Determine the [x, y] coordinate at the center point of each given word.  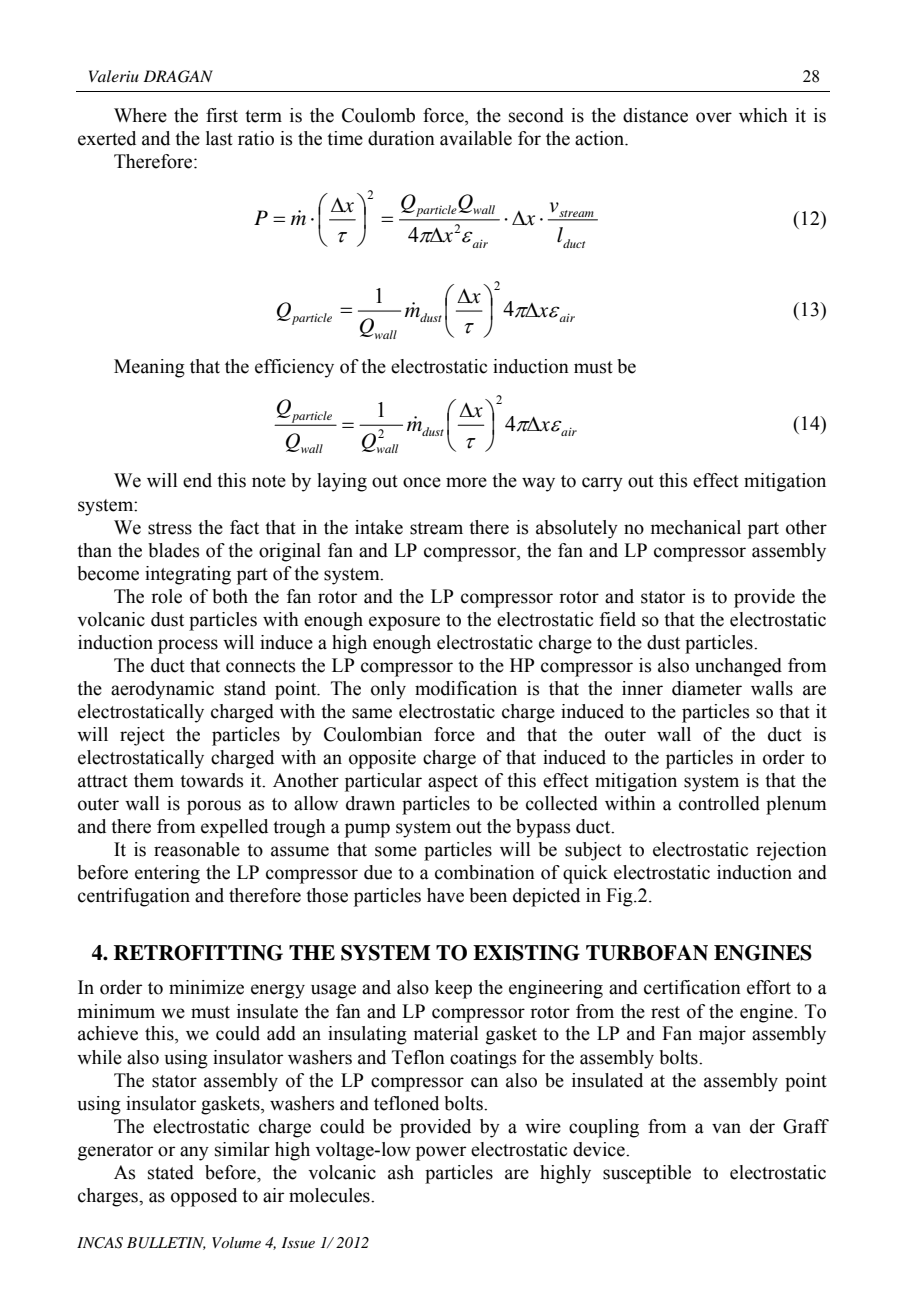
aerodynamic [162, 690]
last [219, 138]
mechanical [696, 527]
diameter [707, 688]
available [476, 138]
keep [453, 989]
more [466, 482]
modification [466, 688]
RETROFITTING [198, 953]
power [441, 1153]
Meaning [149, 368]
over [714, 117]
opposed [204, 1197]
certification [692, 987]
